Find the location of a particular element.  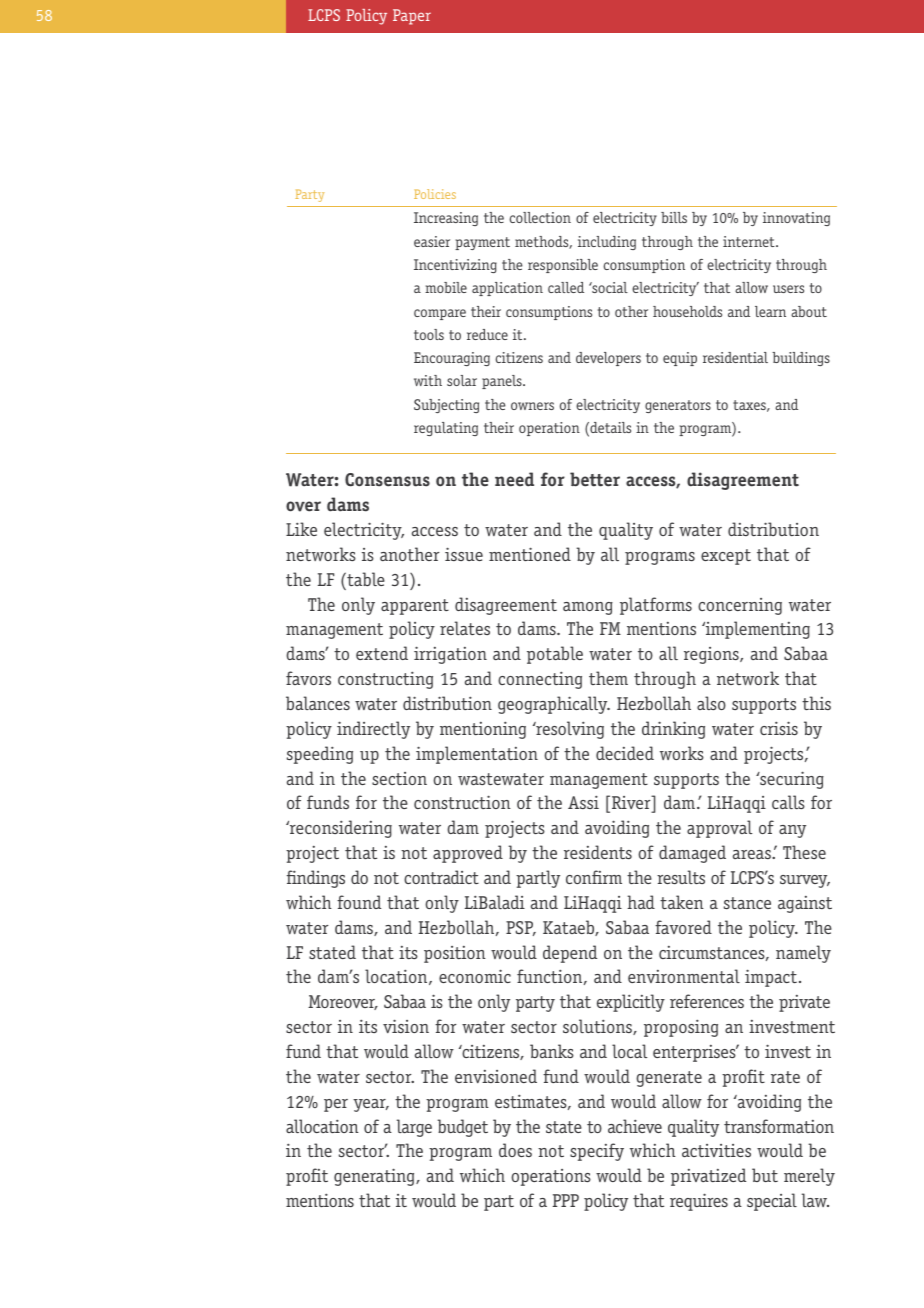

innovating is located at coordinates (796, 219).
